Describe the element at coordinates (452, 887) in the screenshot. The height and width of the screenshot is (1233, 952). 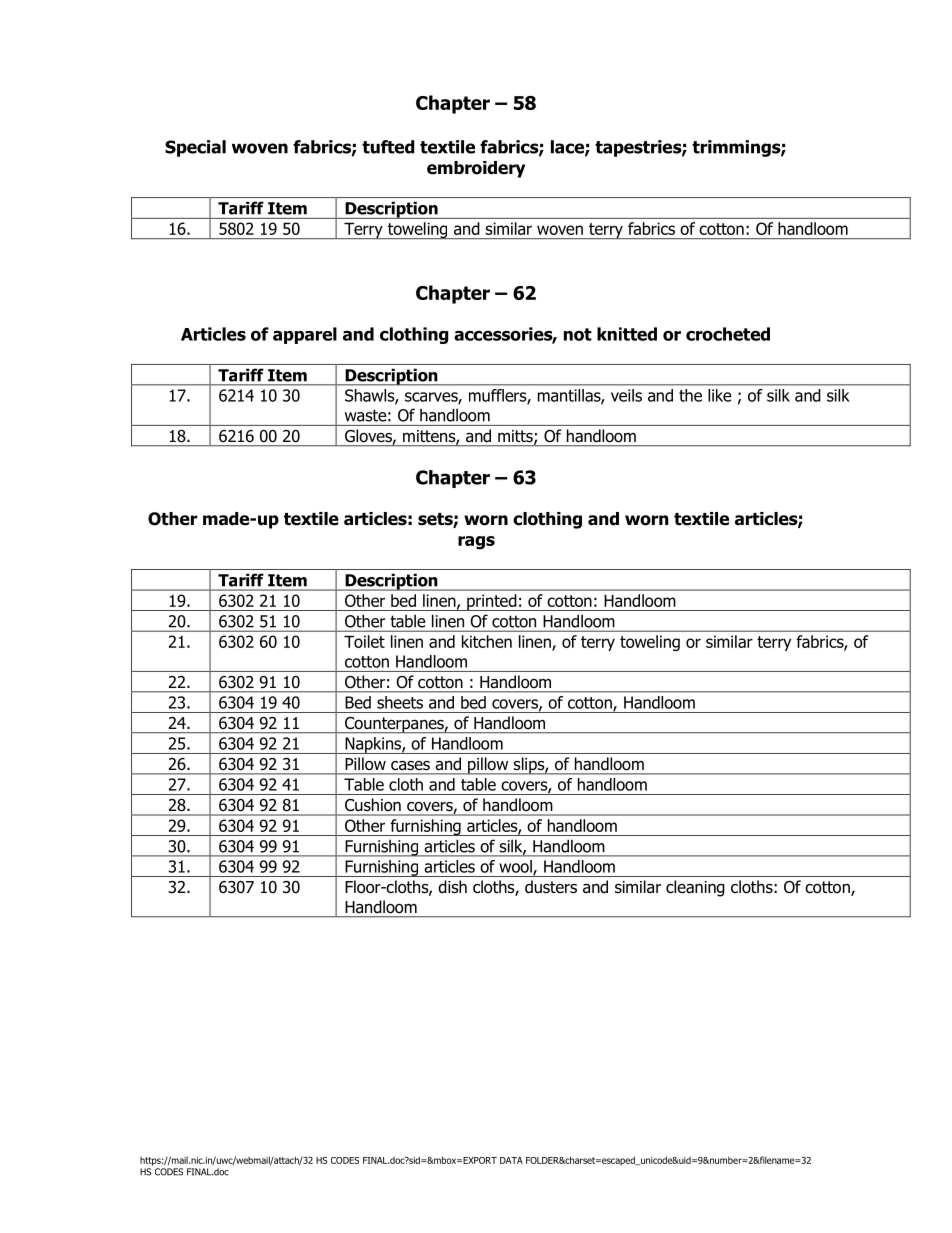
I see `dish` at that location.
